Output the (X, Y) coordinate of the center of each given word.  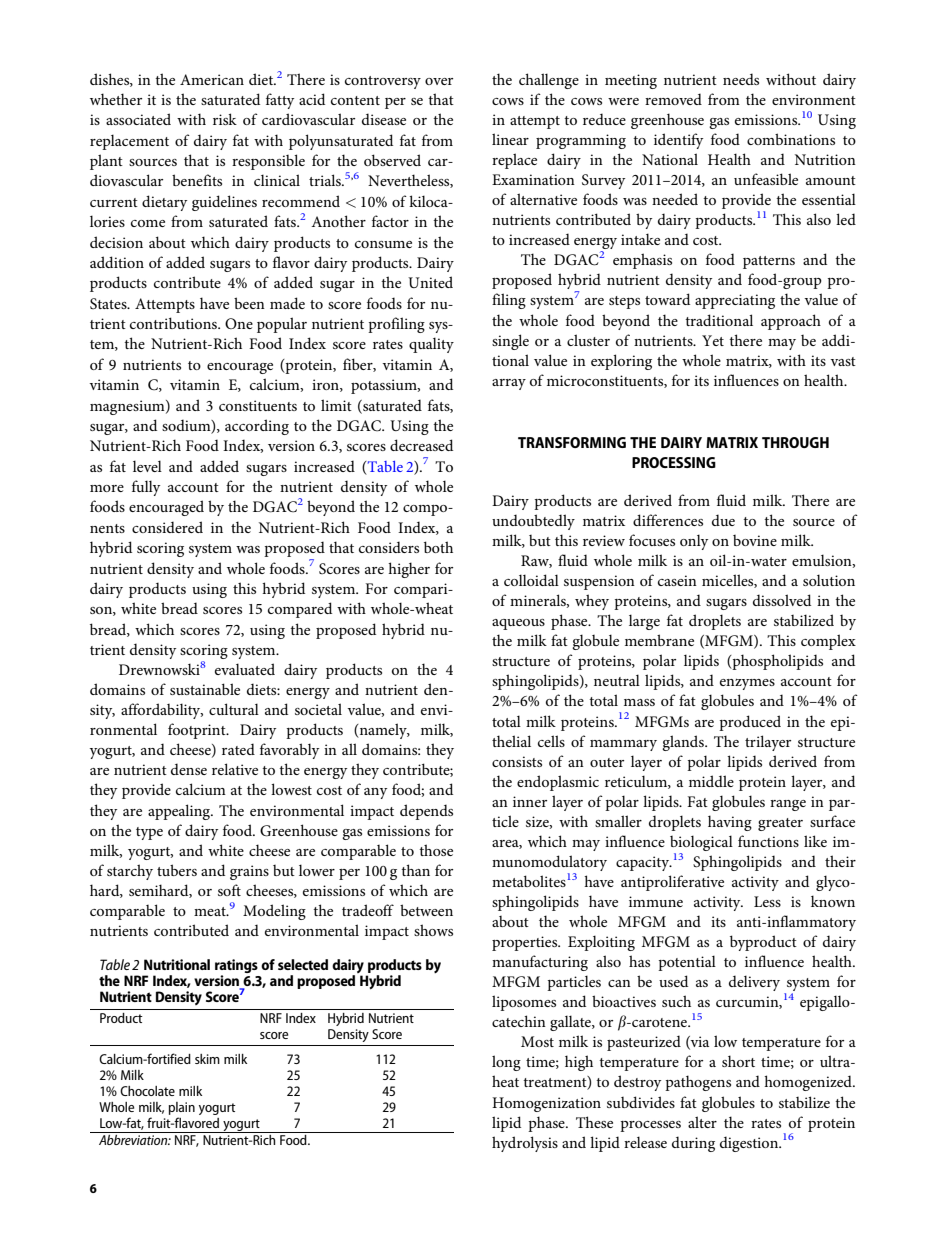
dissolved (782, 600)
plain (181, 1108)
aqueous (518, 624)
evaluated (245, 669)
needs (741, 79)
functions (768, 841)
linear (510, 139)
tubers (177, 870)
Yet (713, 340)
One (239, 323)
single (510, 342)
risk (225, 119)
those (436, 850)
